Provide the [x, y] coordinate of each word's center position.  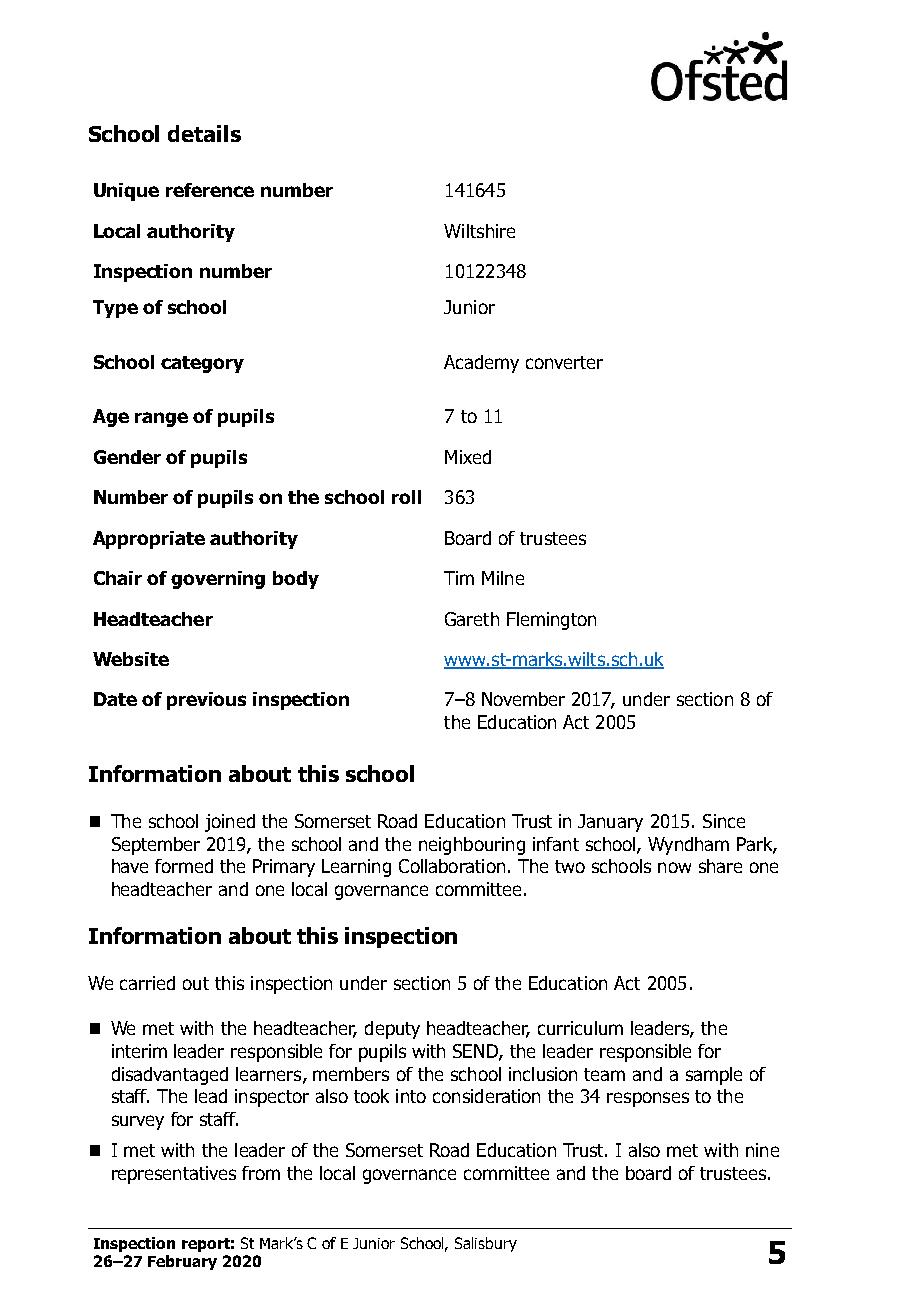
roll [406, 497]
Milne [503, 578]
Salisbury [486, 1244]
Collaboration [452, 866]
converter [564, 362]
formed [184, 866]
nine [762, 1150]
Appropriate [149, 540]
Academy [481, 364]
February [182, 1262]
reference [210, 190]
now [674, 867]
